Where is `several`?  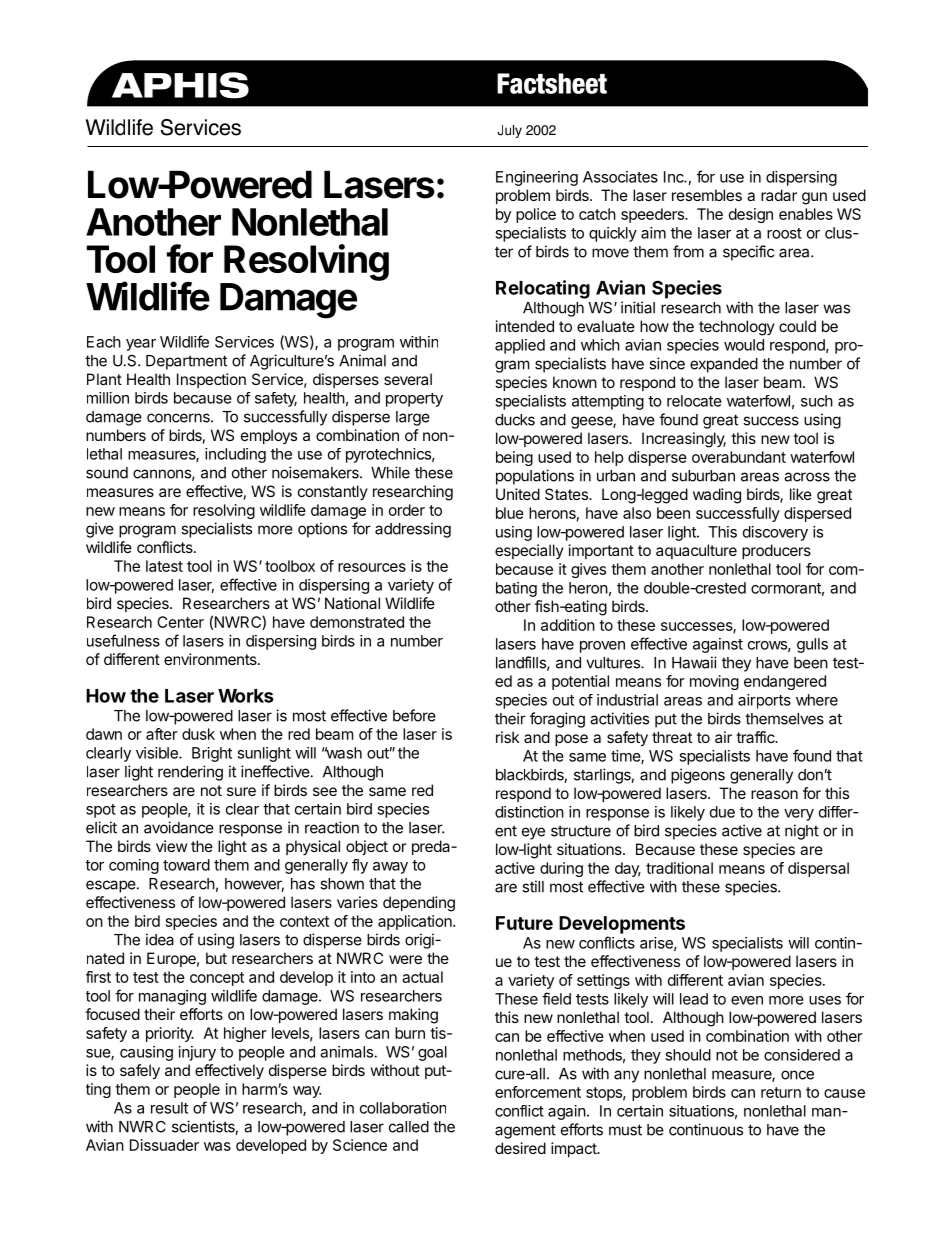
several is located at coordinates (408, 379).
